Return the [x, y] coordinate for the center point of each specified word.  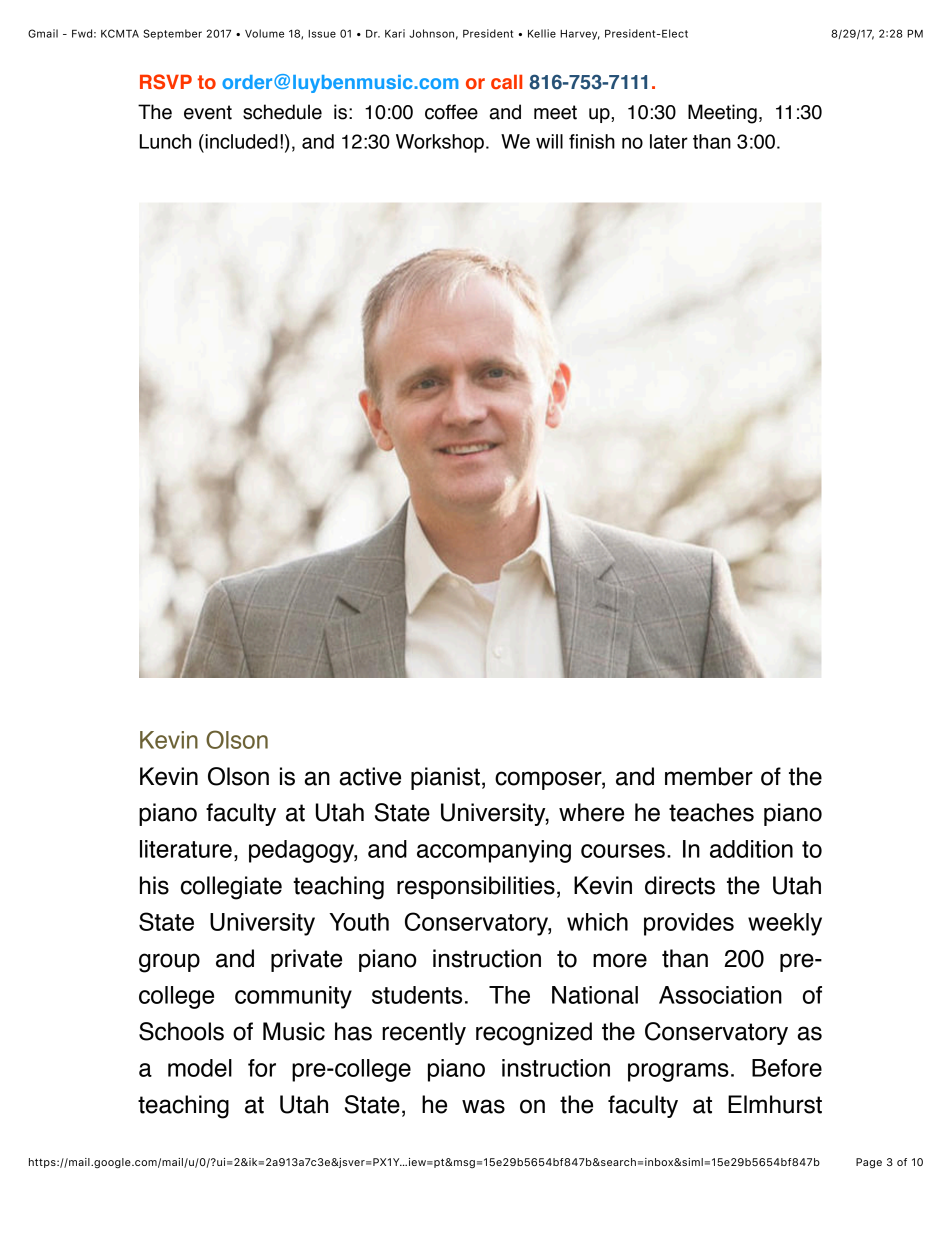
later [669, 141]
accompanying [494, 851]
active [370, 776]
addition [751, 849]
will [549, 141]
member [709, 776]
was [483, 1106]
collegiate [231, 888]
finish [592, 141]
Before [787, 1068]
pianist [445, 778]
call [506, 82]
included [240, 141]
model [200, 1068]
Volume [264, 33]
